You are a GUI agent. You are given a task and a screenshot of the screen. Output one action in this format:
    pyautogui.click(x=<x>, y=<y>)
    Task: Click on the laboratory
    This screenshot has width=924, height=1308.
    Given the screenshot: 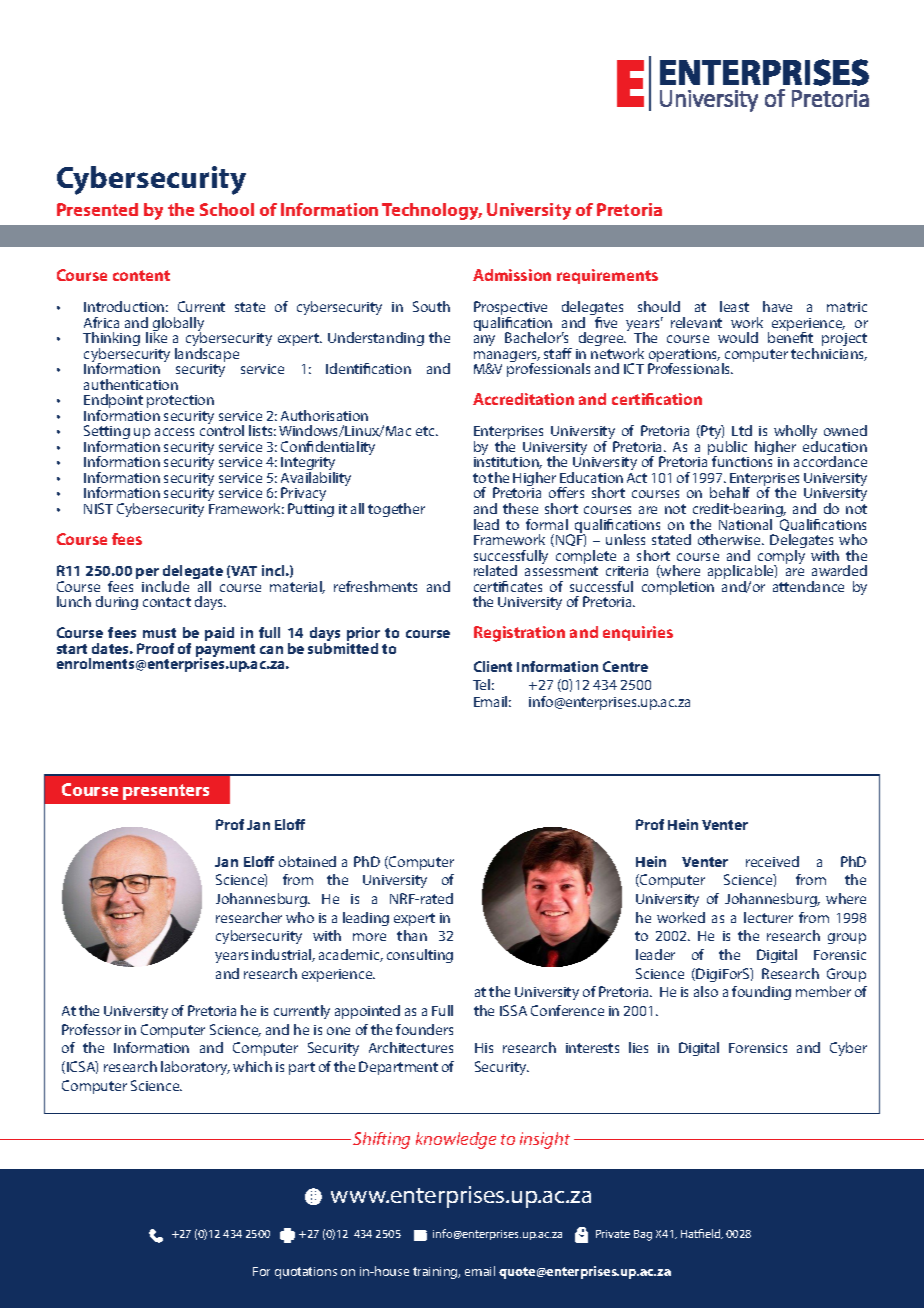 What is the action you would take?
    pyautogui.click(x=195, y=1068)
